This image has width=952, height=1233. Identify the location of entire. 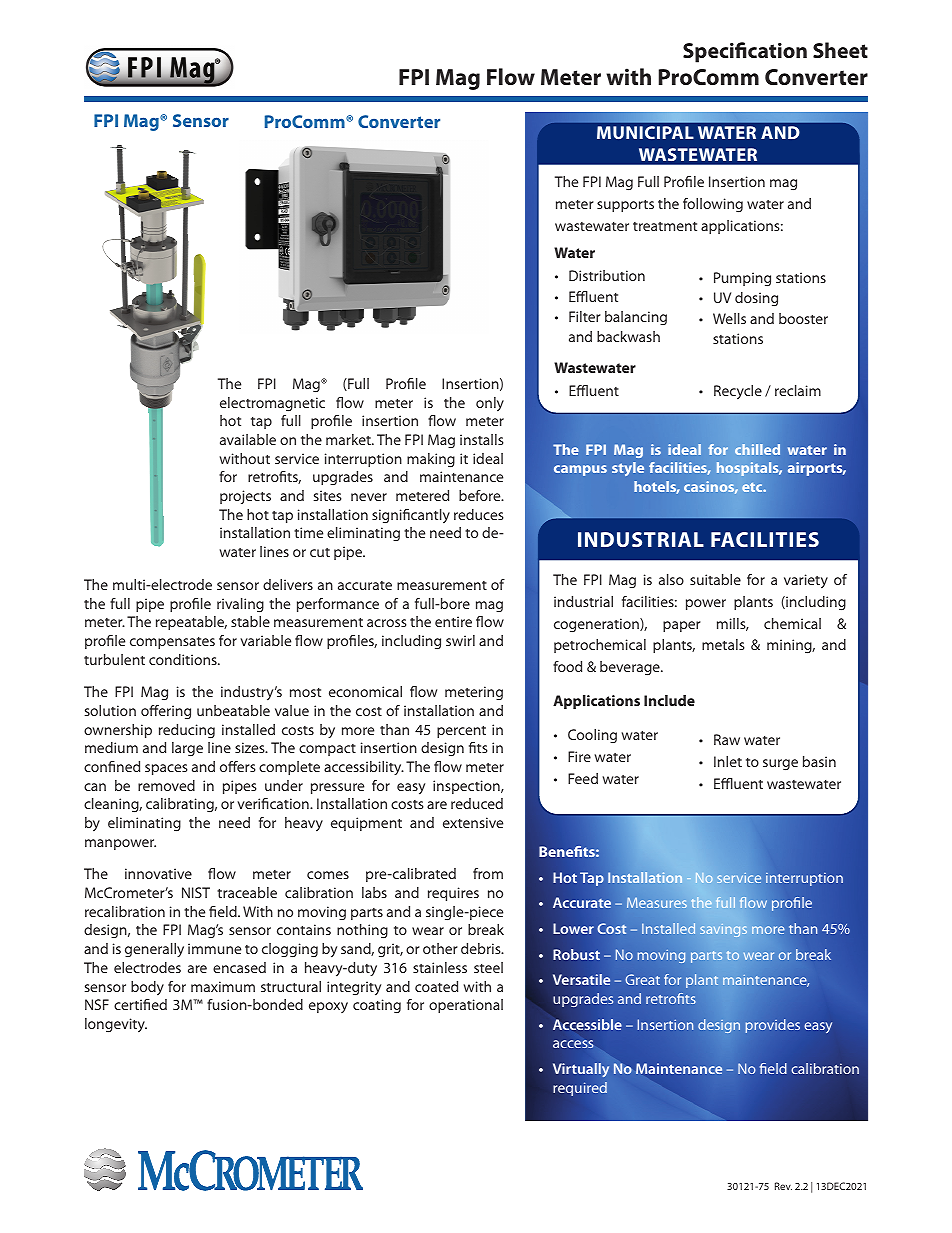
(453, 621).
